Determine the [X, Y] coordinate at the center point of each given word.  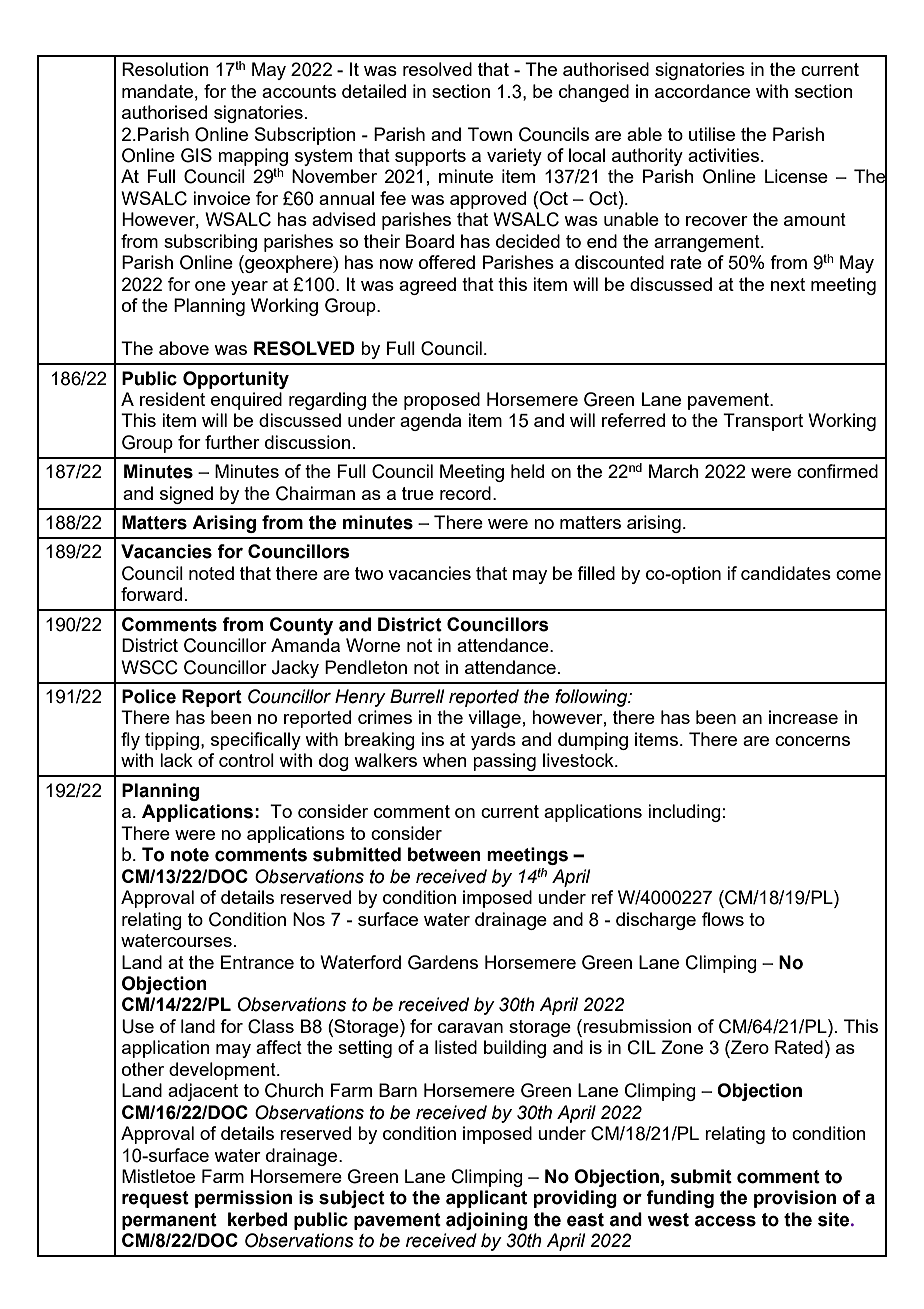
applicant [486, 1199]
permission [243, 1199]
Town [490, 134]
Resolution [165, 69]
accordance [702, 91]
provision [795, 1199]
